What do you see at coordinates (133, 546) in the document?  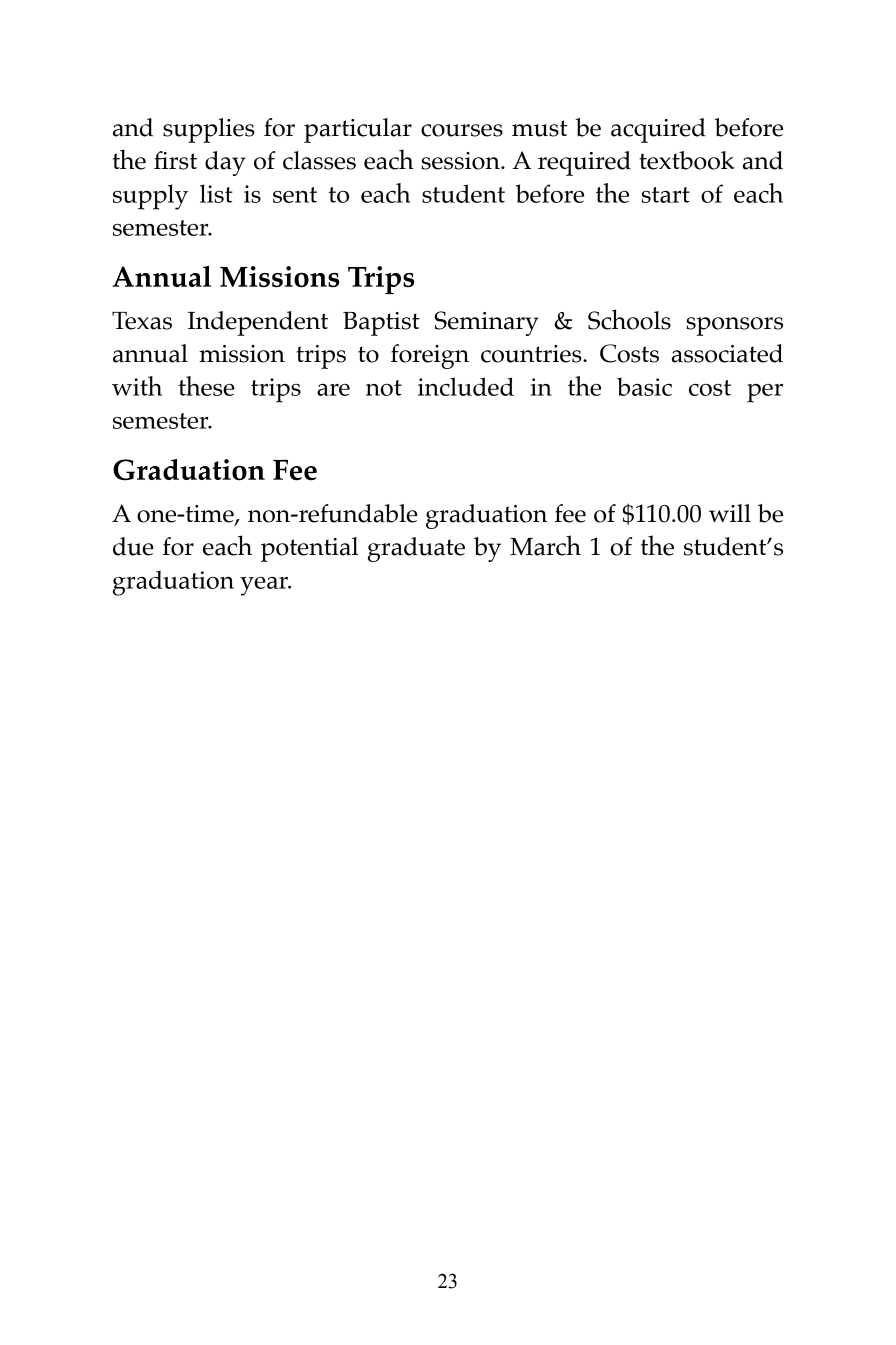 I see `due` at bounding box center [133, 546].
